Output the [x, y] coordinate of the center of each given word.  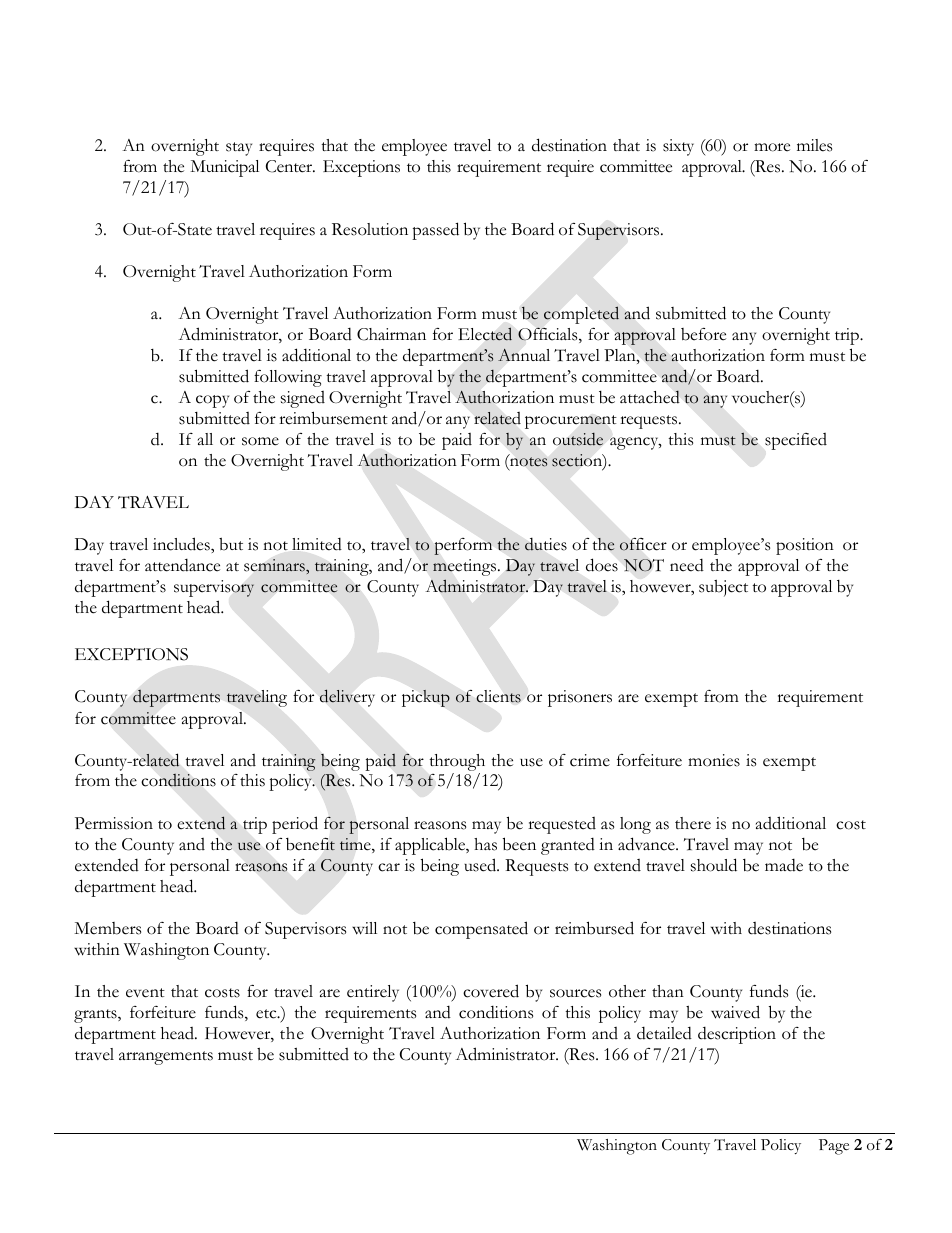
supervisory [214, 588]
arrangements [166, 1058]
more [772, 147]
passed [435, 231]
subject [723, 588]
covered [491, 991]
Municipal [224, 168]
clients [498, 696]
